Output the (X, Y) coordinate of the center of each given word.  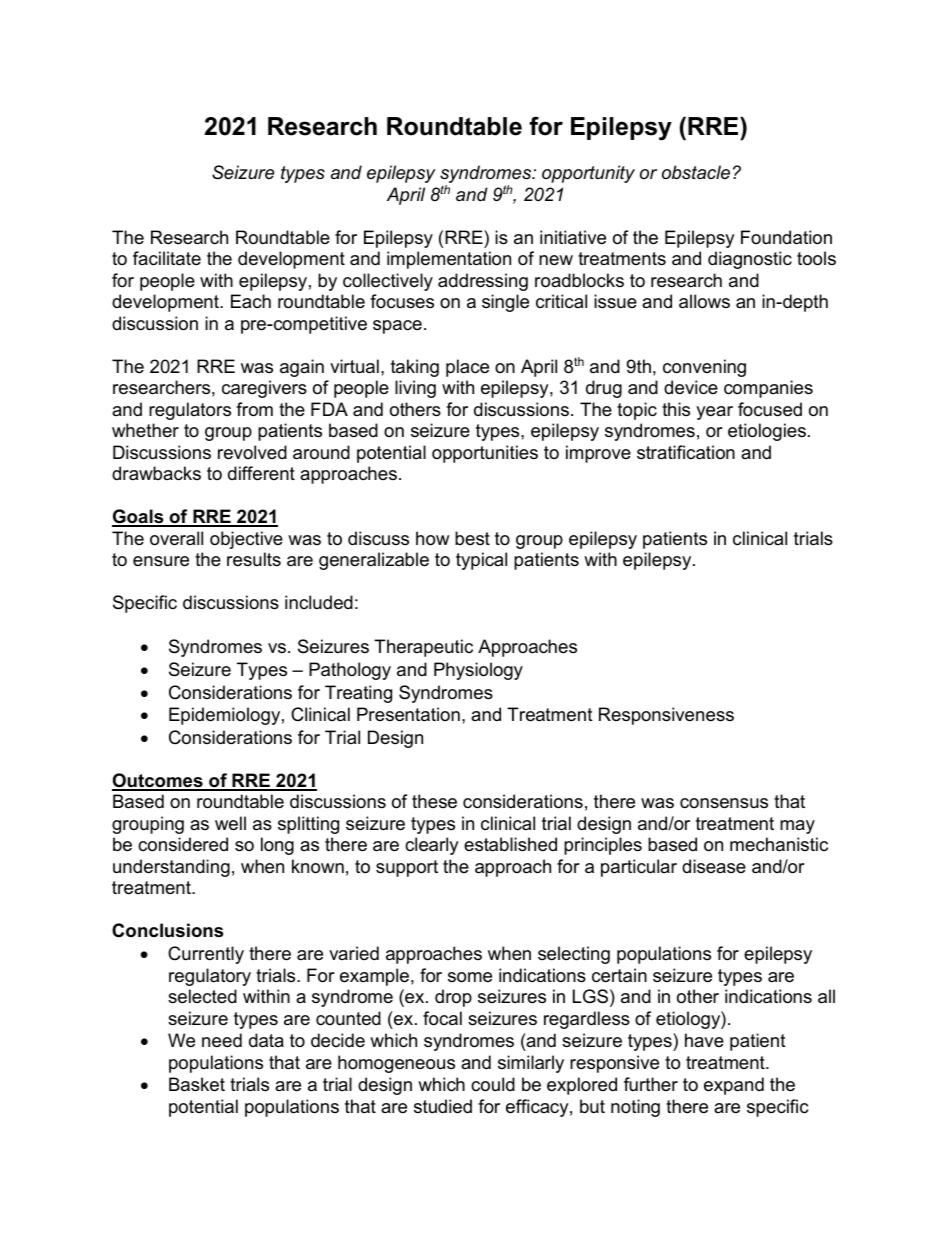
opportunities (485, 454)
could (493, 1084)
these (434, 801)
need (222, 1040)
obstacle (696, 172)
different (261, 473)
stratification (686, 452)
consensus (724, 803)
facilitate (167, 258)
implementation (449, 260)
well (230, 823)
